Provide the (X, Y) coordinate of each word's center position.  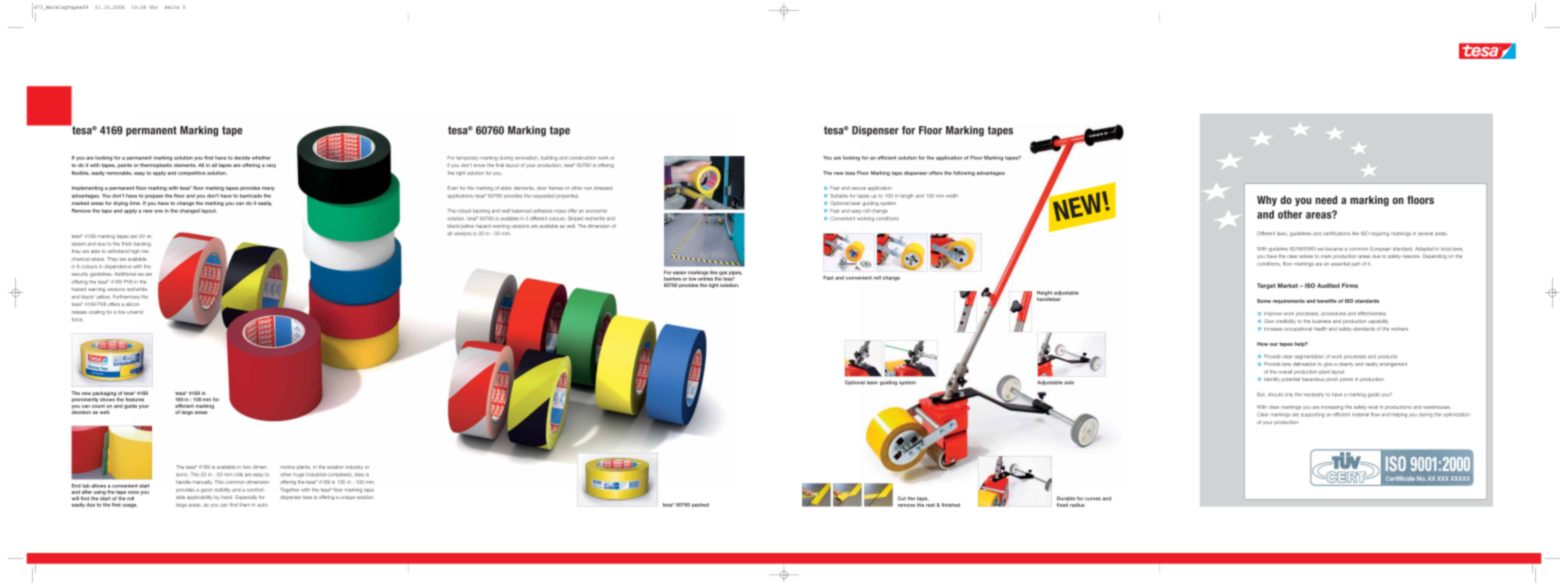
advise (1306, 256)
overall (1285, 372)
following (964, 173)
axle (1069, 383)
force (77, 319)
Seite (172, 7)
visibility (222, 490)
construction (582, 158)
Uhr (153, 7)
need (1326, 200)
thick (127, 244)
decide (242, 158)
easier (679, 272)
